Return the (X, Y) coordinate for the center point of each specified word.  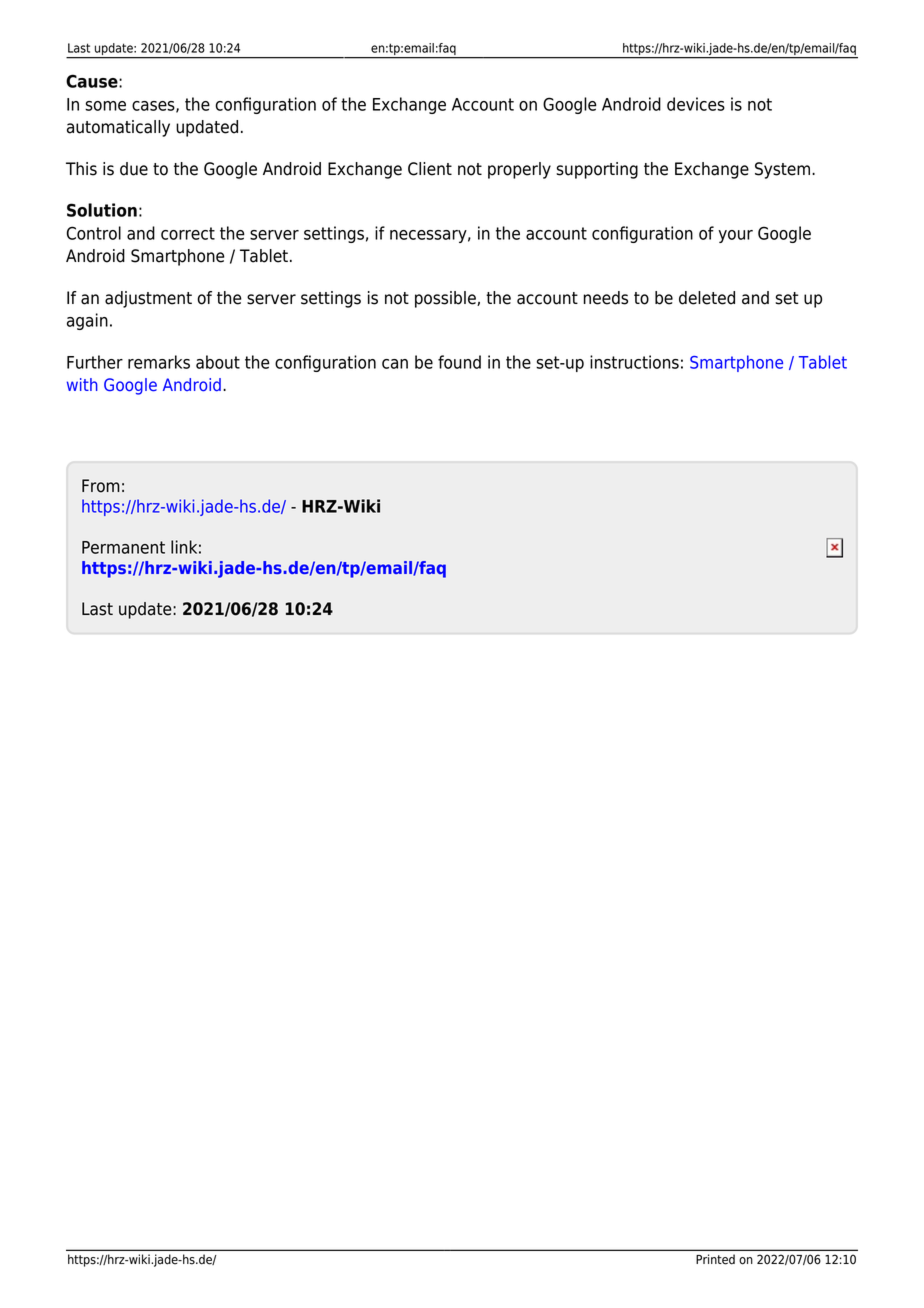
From (101, 486)
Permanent (123, 547)
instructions (634, 362)
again (87, 321)
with (82, 384)
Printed (715, 1259)
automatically (118, 128)
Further (95, 362)
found (459, 362)
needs (605, 298)
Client (430, 169)
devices (696, 104)
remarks (159, 362)
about (218, 362)
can (395, 364)
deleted (707, 298)
